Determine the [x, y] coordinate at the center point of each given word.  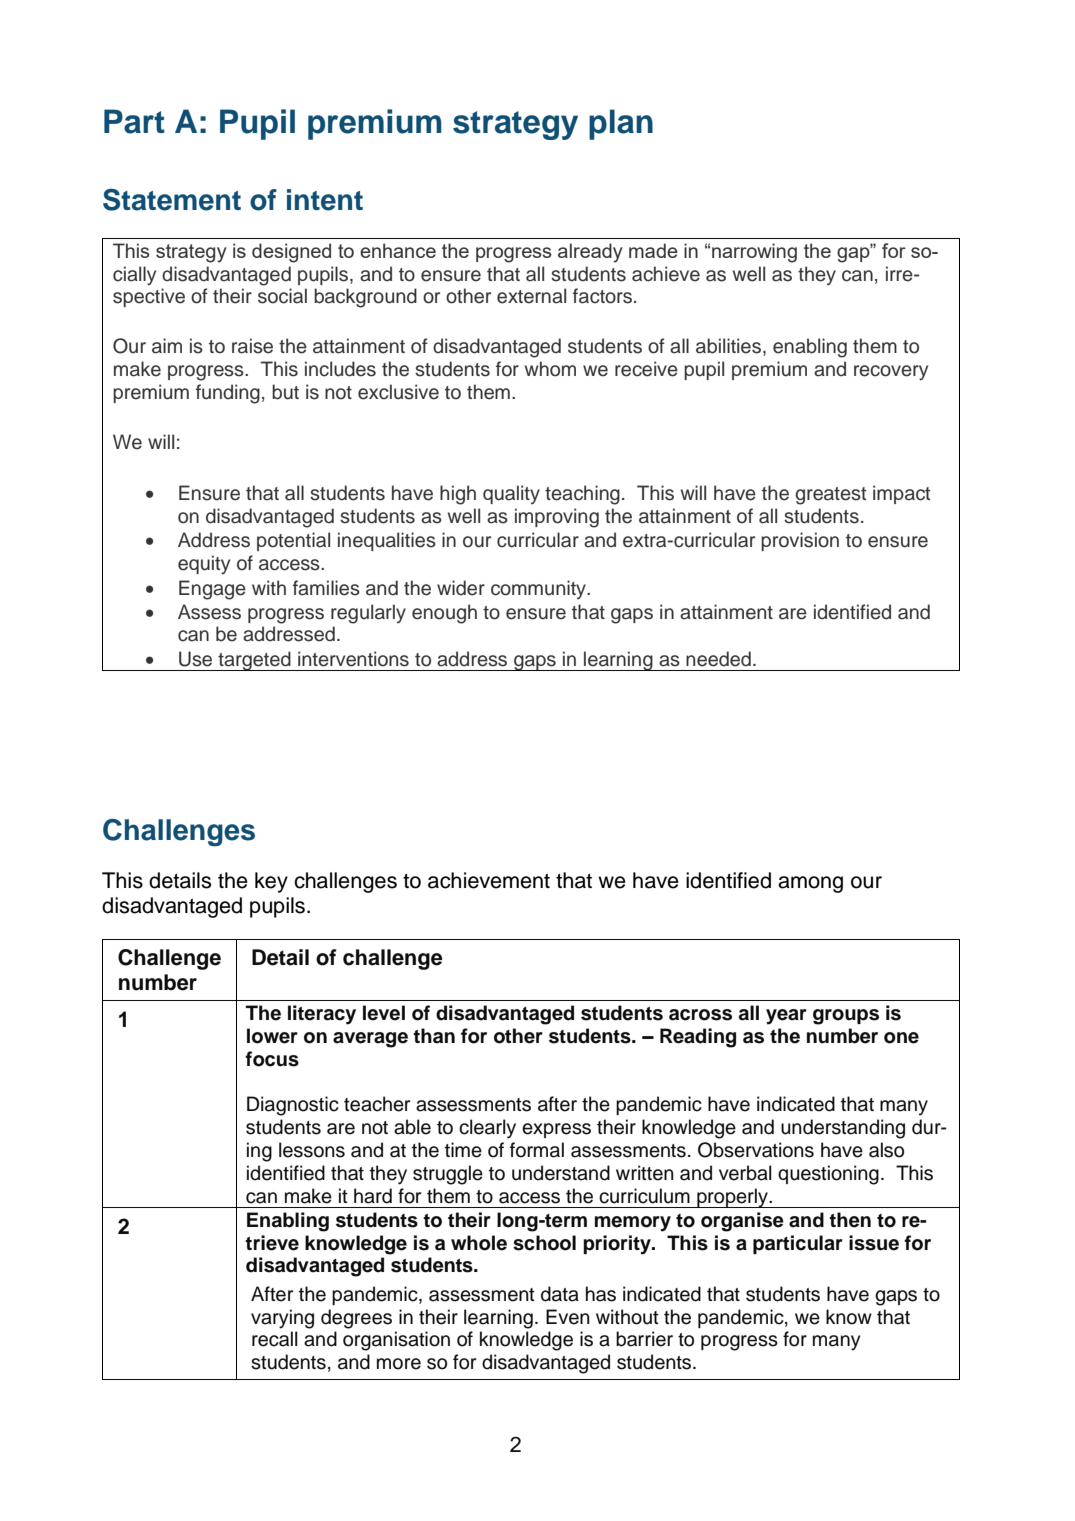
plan [621, 124]
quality [511, 494]
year [786, 1017]
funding [228, 394]
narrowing [754, 253]
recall [275, 1339]
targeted [254, 661]
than [434, 1036]
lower [272, 1036]
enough [444, 614]
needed [718, 659]
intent [325, 200]
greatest [830, 496]
